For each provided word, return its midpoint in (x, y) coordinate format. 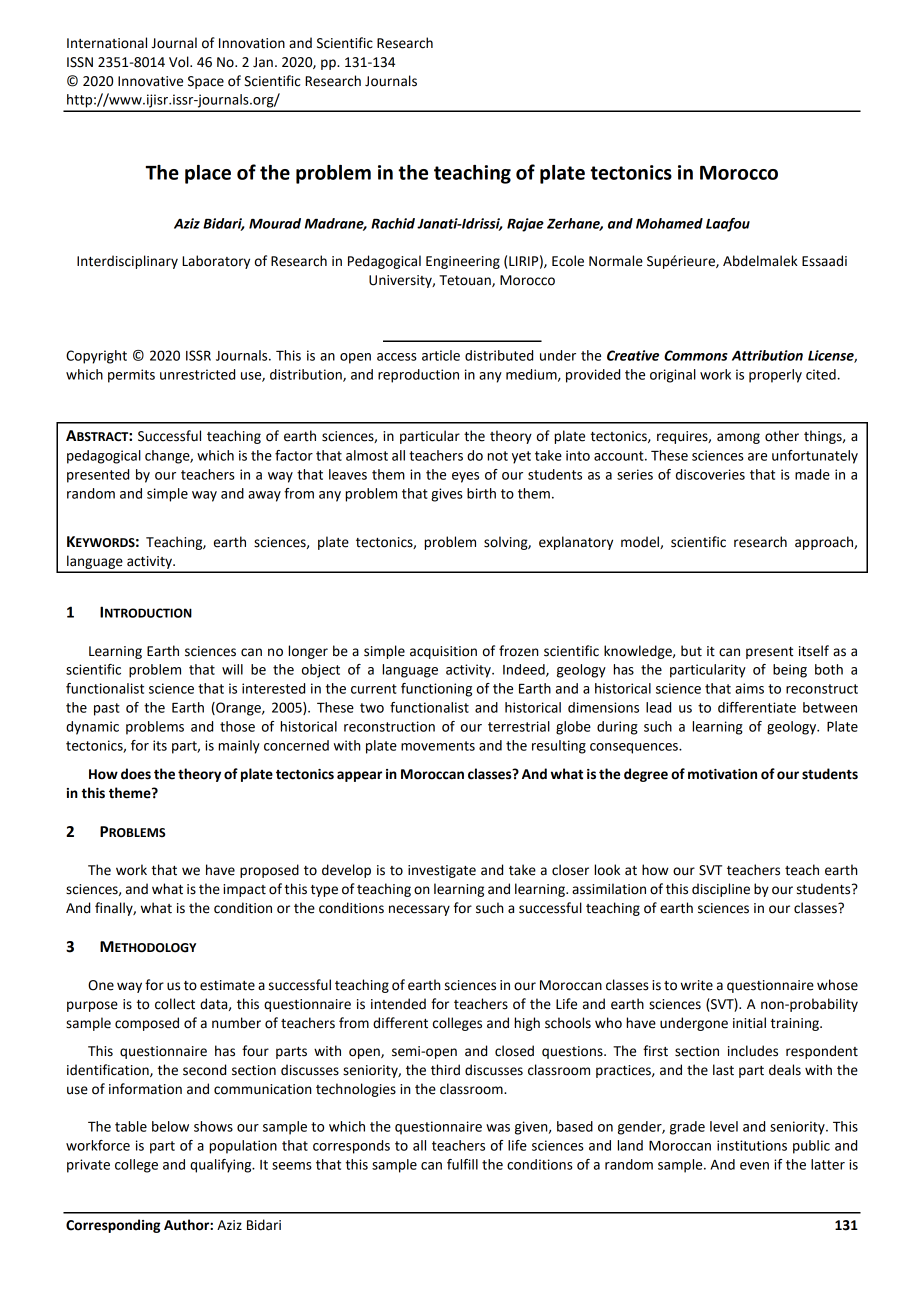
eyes (465, 477)
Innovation (252, 43)
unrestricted (197, 374)
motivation (722, 774)
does (136, 774)
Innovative (150, 81)
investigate (442, 871)
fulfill (462, 1164)
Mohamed (669, 223)
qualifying (222, 1166)
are (757, 457)
